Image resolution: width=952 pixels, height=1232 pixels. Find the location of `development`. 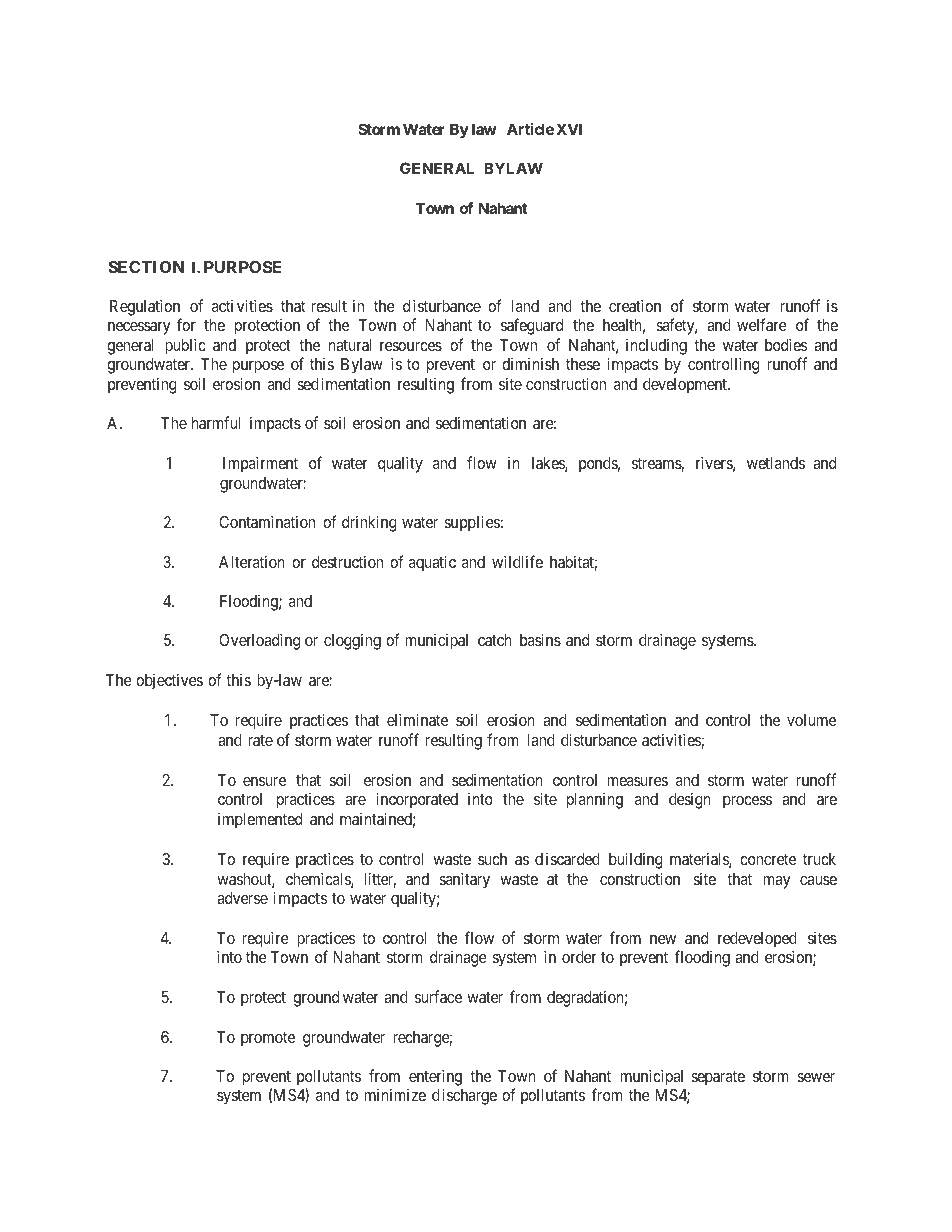

development is located at coordinates (686, 386).
